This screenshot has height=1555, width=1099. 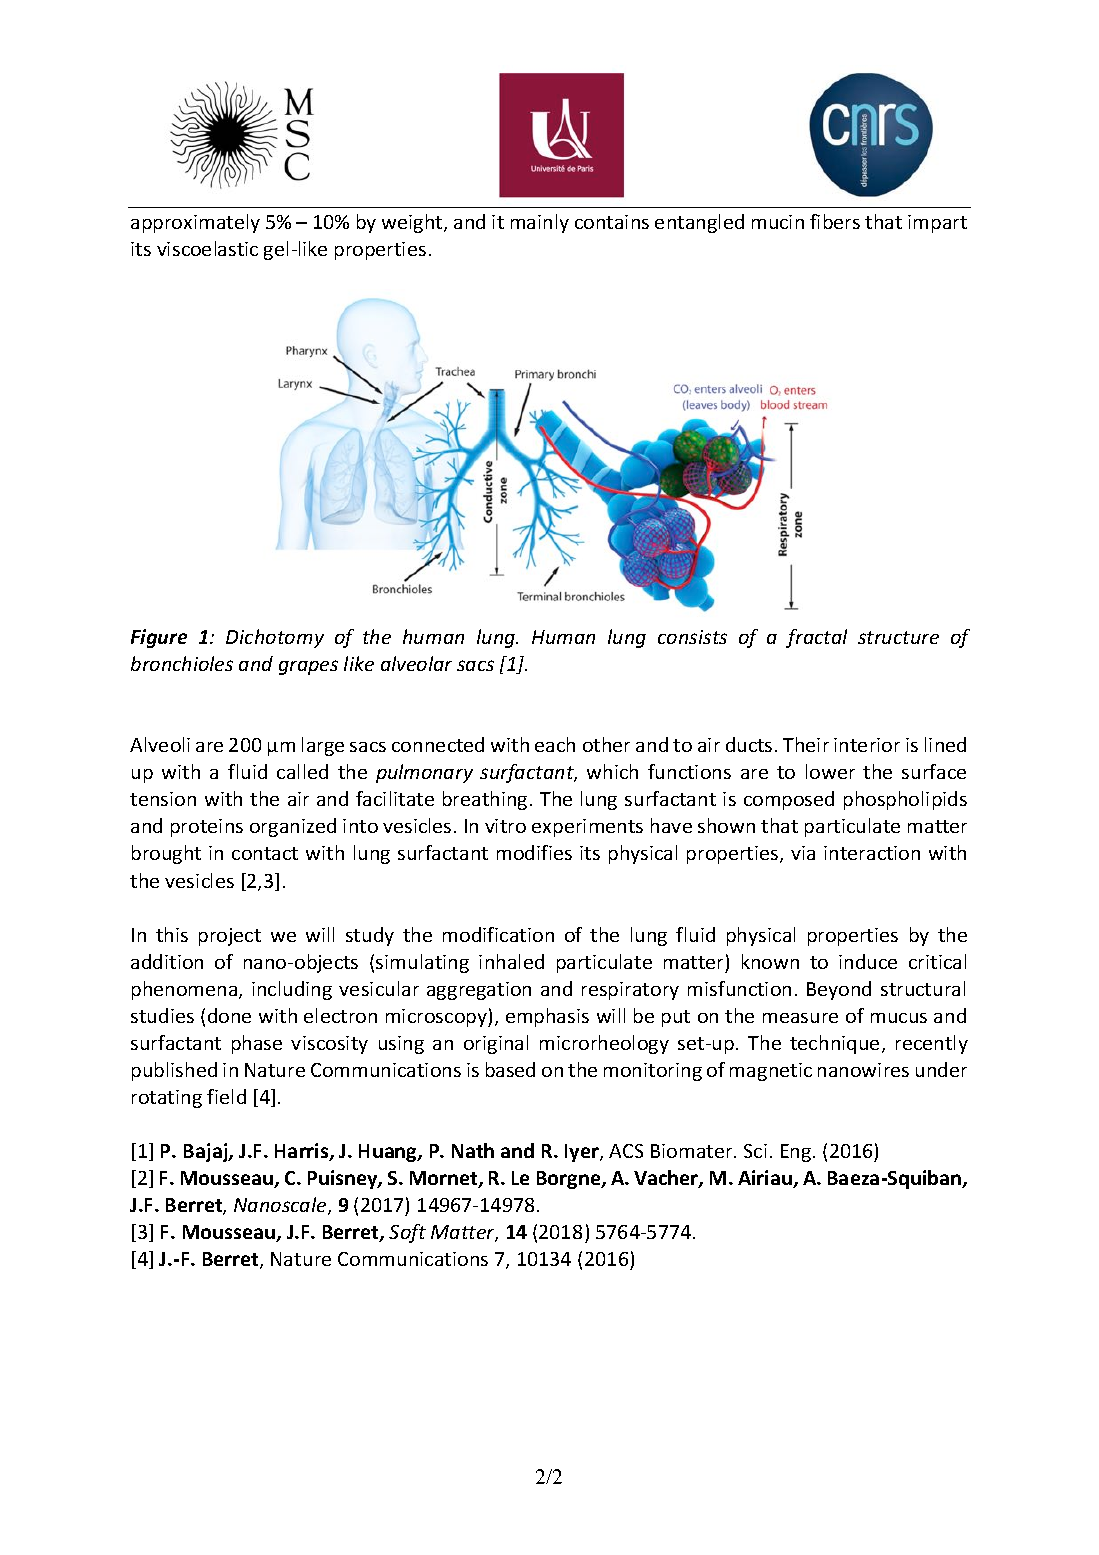 I want to click on Dichotomy, so click(x=275, y=638).
